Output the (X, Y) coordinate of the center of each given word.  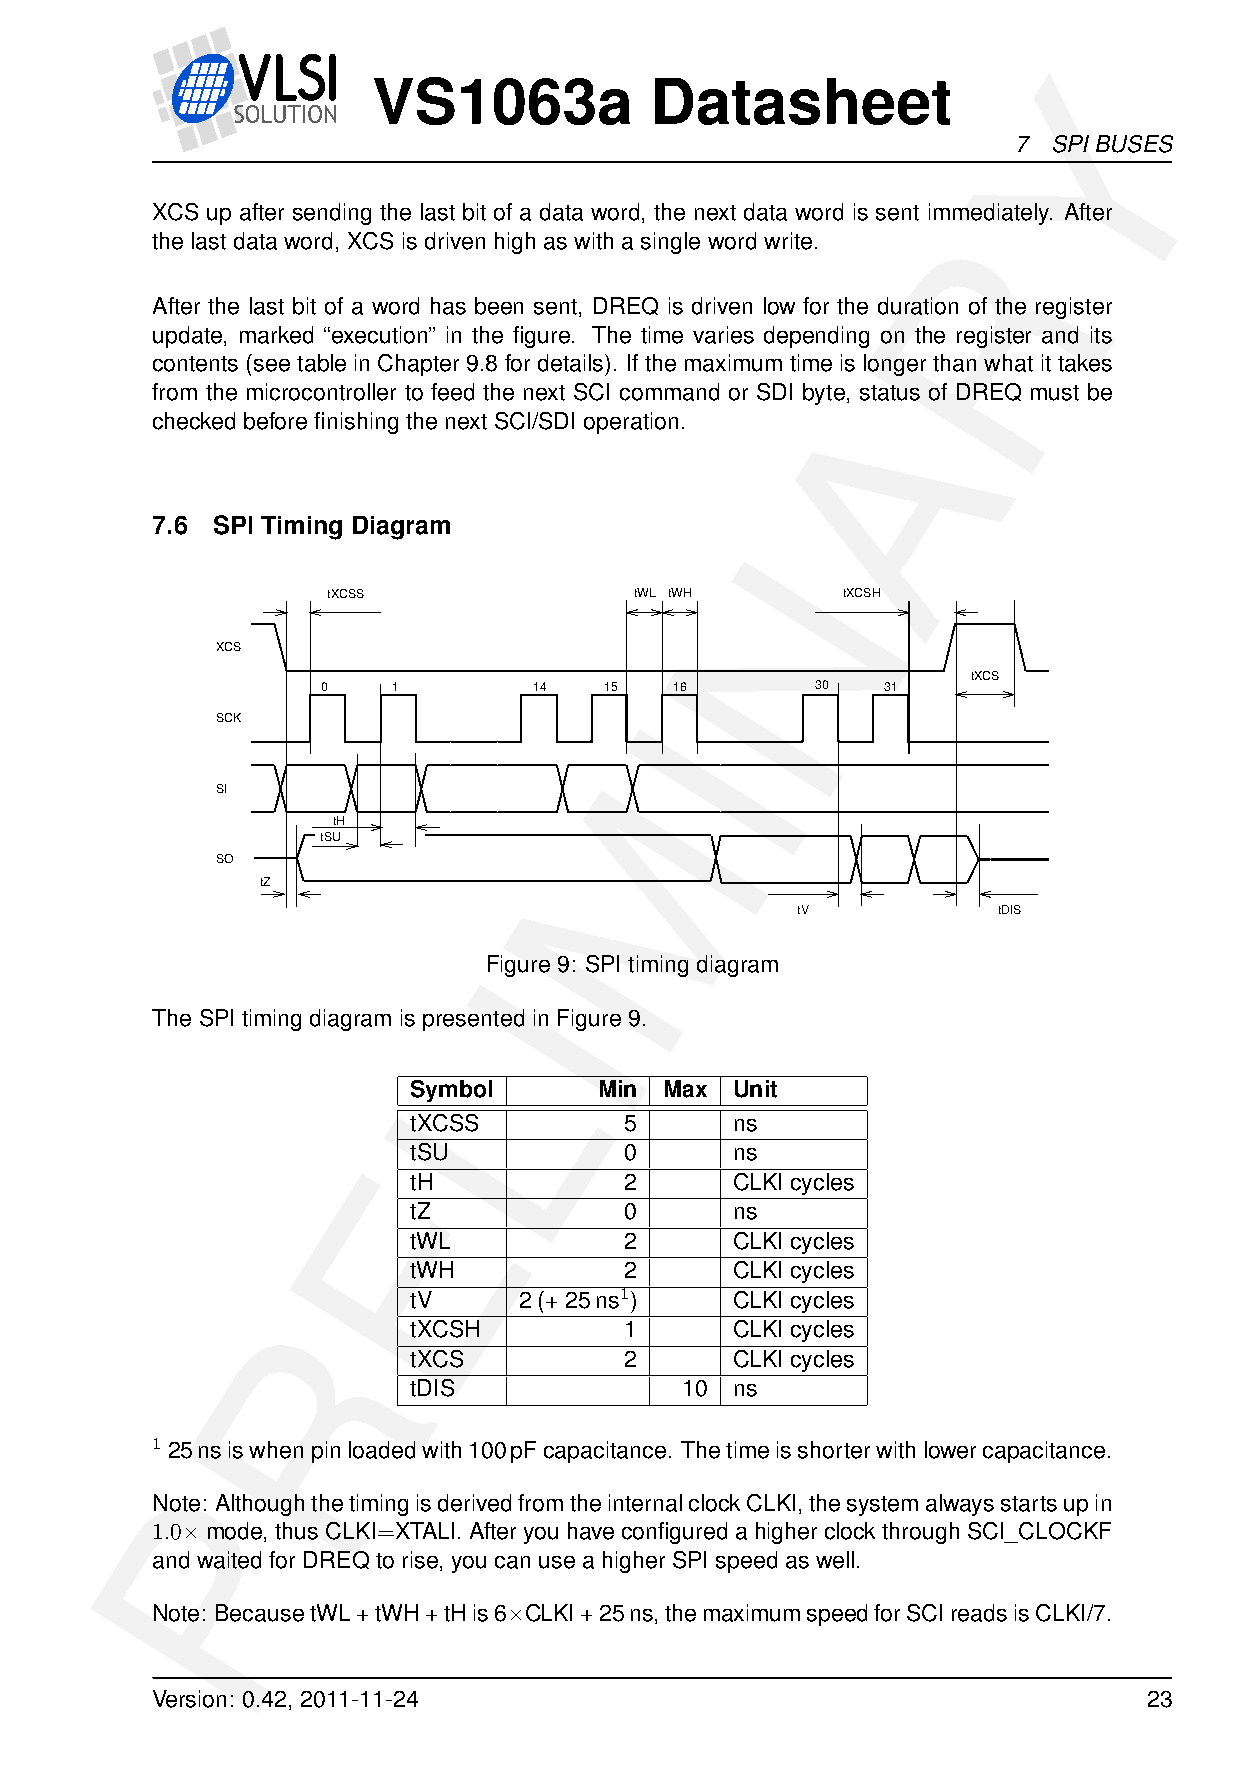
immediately (990, 214)
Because (260, 1613)
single (670, 243)
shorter (834, 1450)
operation (631, 423)
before (275, 421)
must (1055, 393)
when (276, 1450)
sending (332, 214)
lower (950, 1450)
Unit (756, 1089)
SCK (229, 717)
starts (1029, 1504)
